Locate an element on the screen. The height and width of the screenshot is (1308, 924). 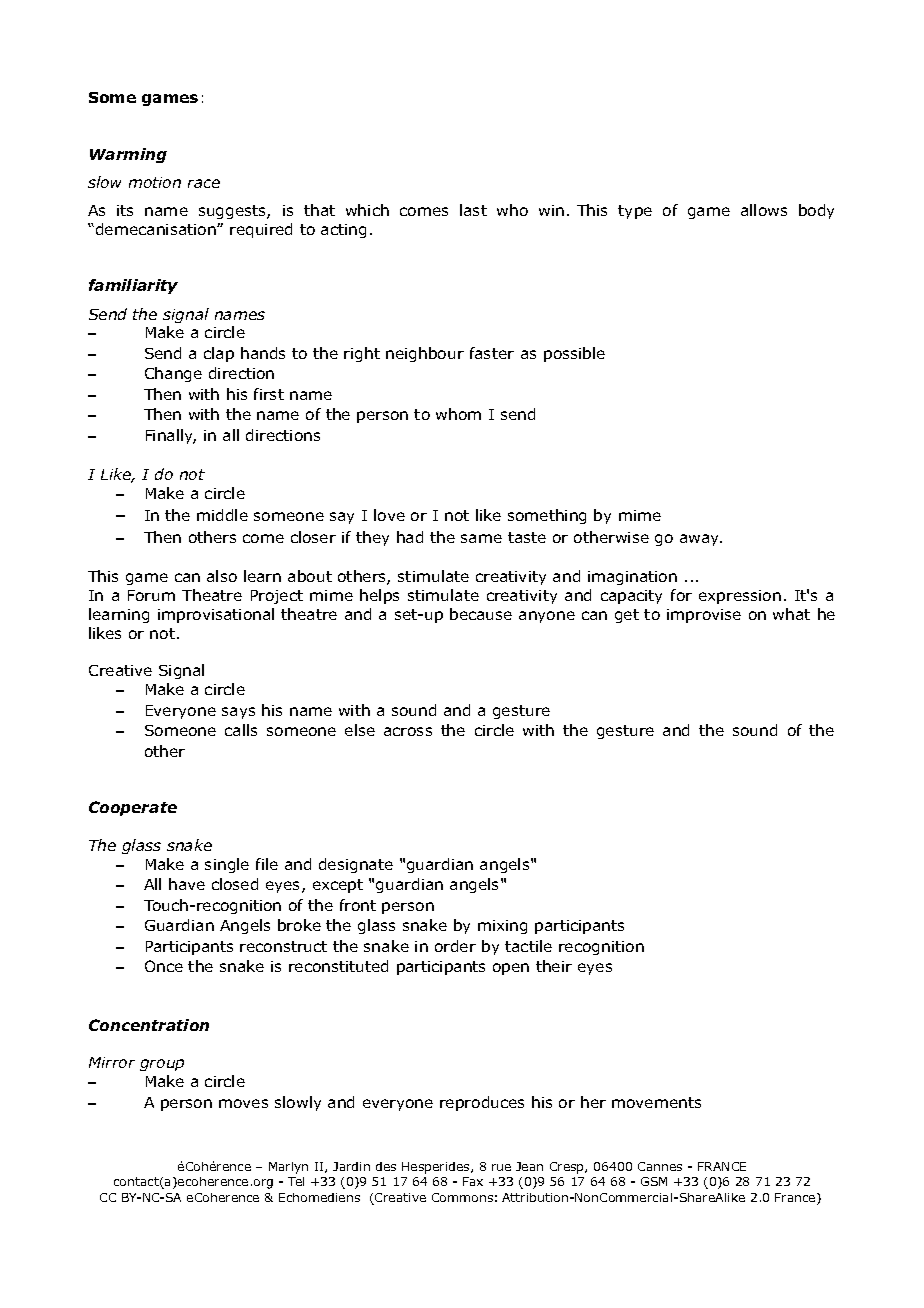
middle is located at coordinates (222, 515).
